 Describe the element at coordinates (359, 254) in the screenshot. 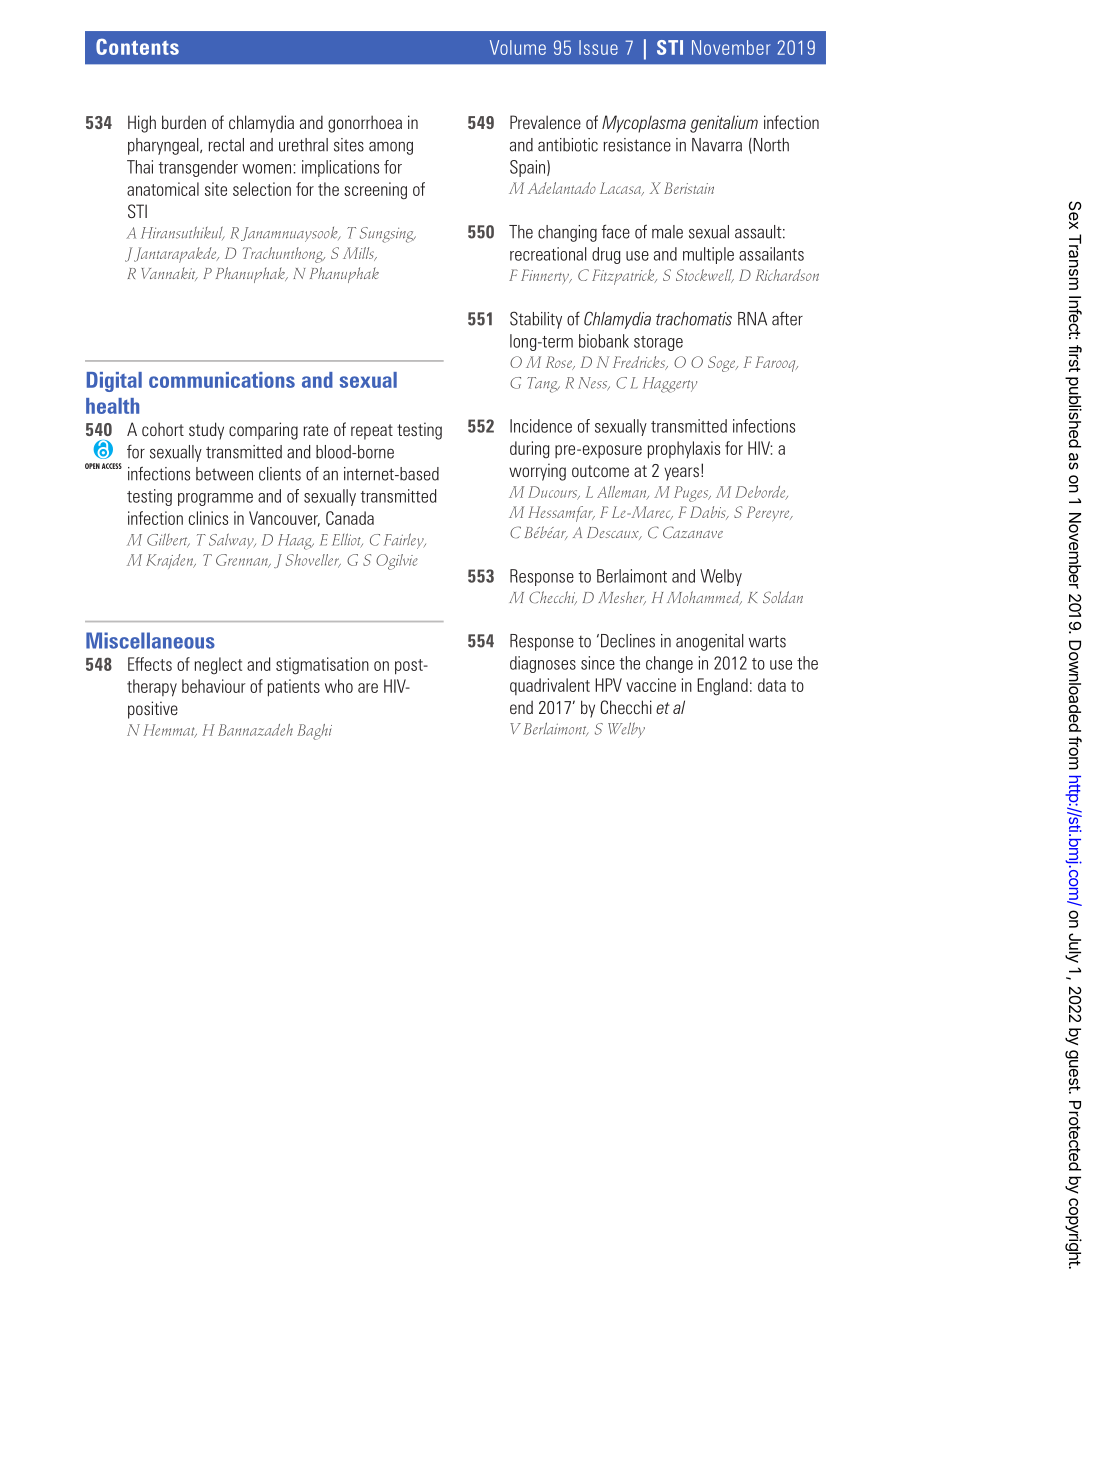

I see `Mills` at that location.
